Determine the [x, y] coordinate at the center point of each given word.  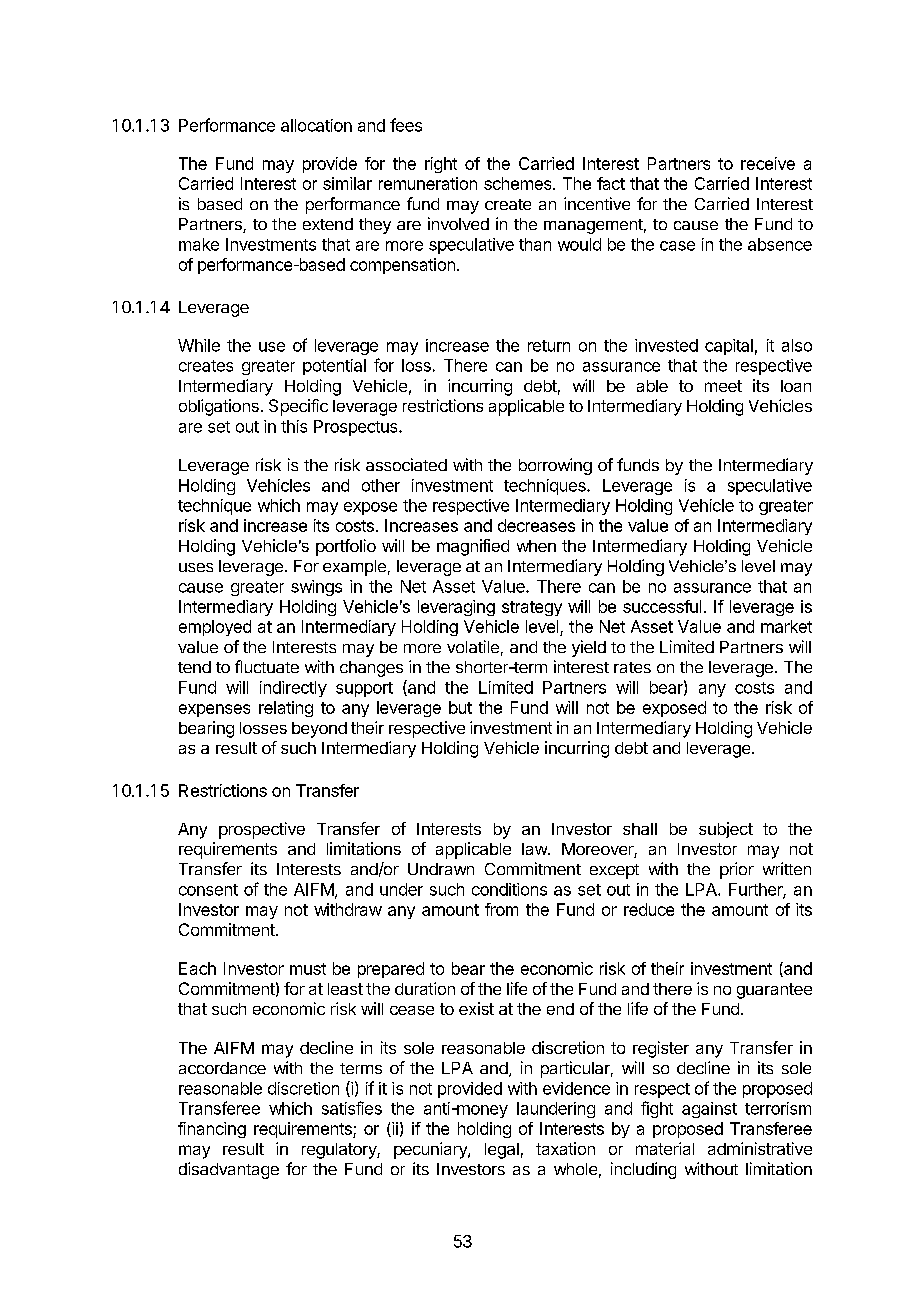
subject [726, 830]
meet [723, 386]
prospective [262, 830]
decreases [536, 525]
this [294, 426]
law [535, 849]
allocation [316, 125]
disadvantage [229, 1170]
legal [502, 1151]
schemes [519, 183]
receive [768, 163]
